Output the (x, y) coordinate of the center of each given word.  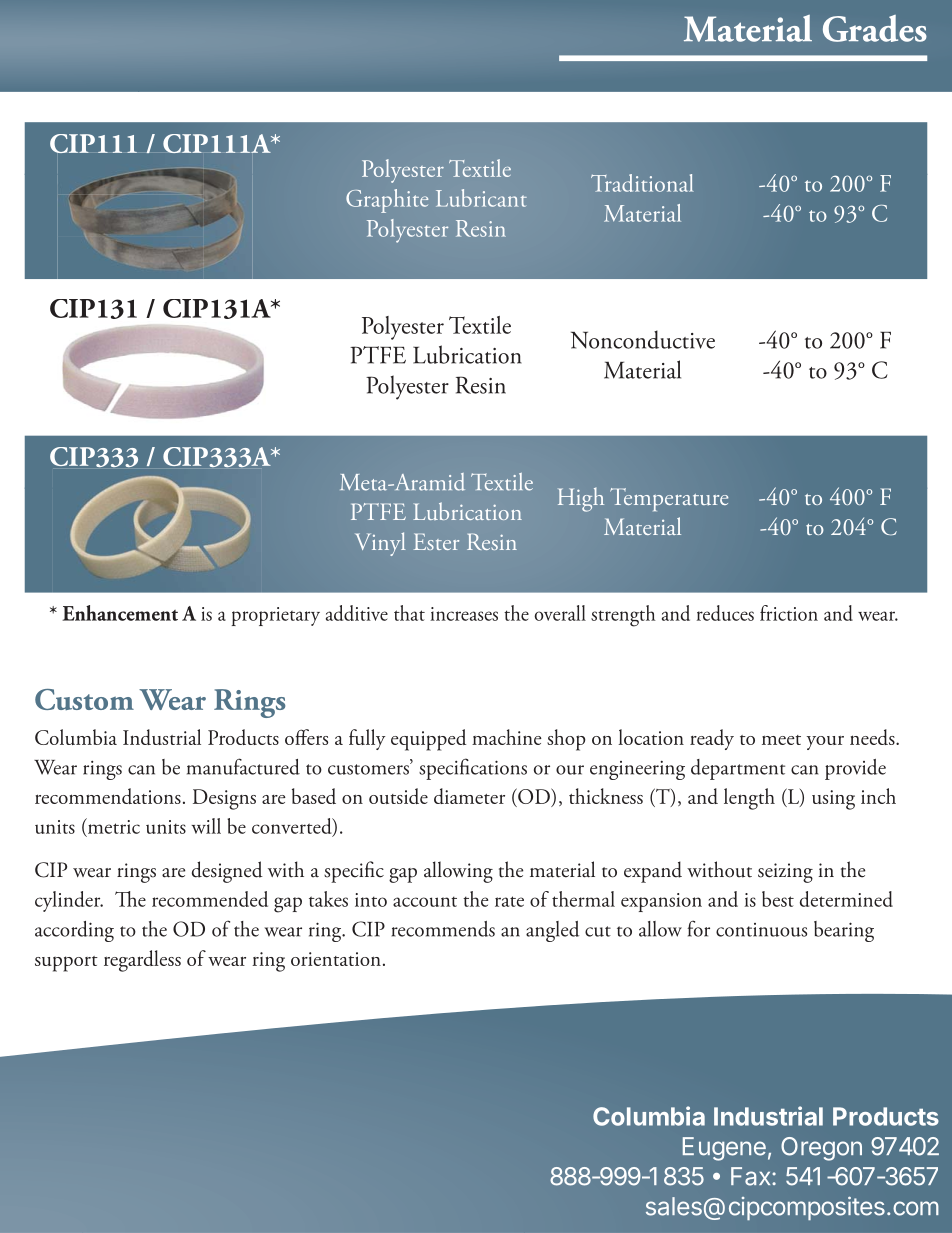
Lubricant (481, 198)
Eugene (724, 1149)
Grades (875, 28)
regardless (142, 961)
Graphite (387, 201)
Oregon (821, 1149)
